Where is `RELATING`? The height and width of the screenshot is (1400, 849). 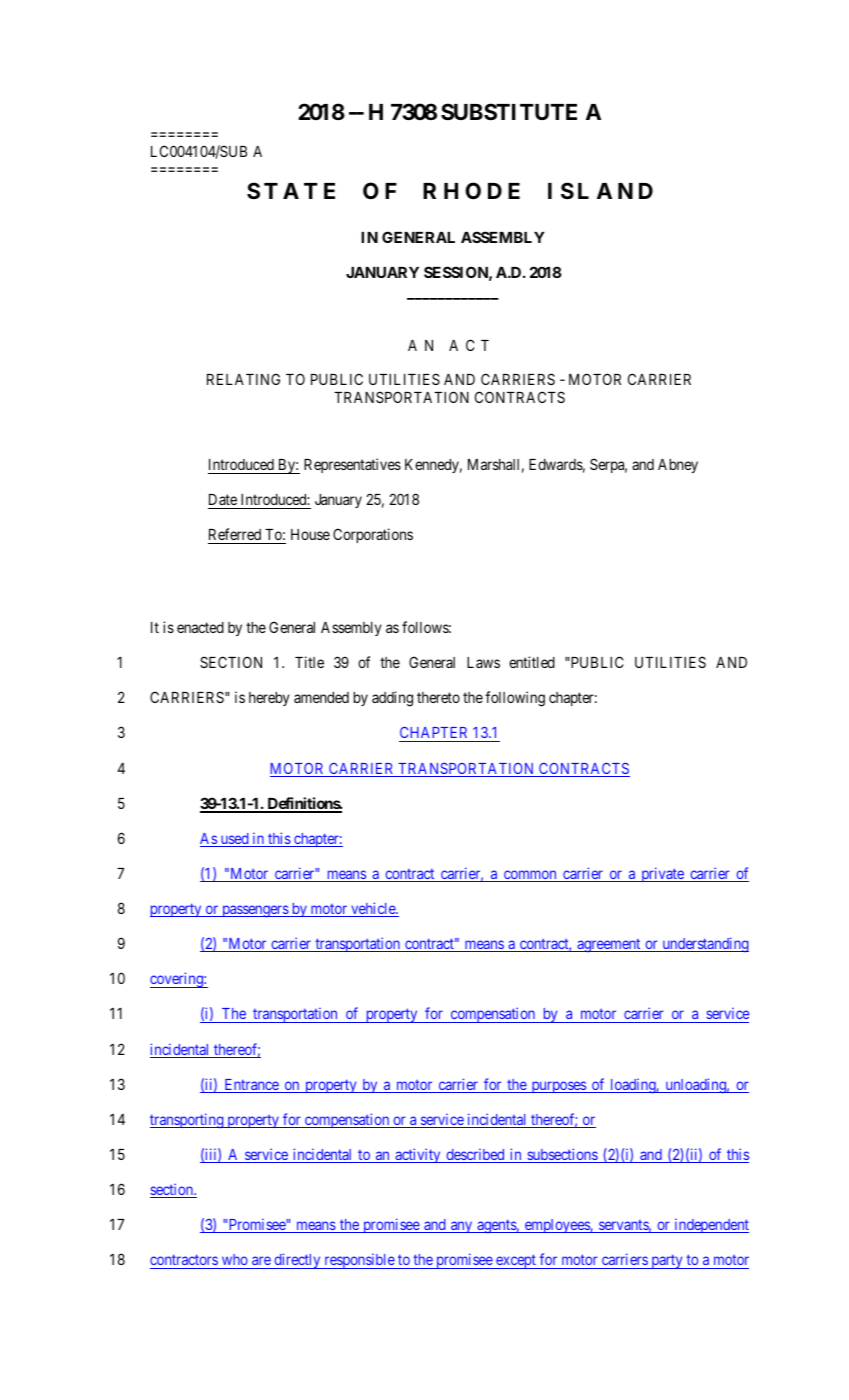 RELATING is located at coordinates (243, 379).
